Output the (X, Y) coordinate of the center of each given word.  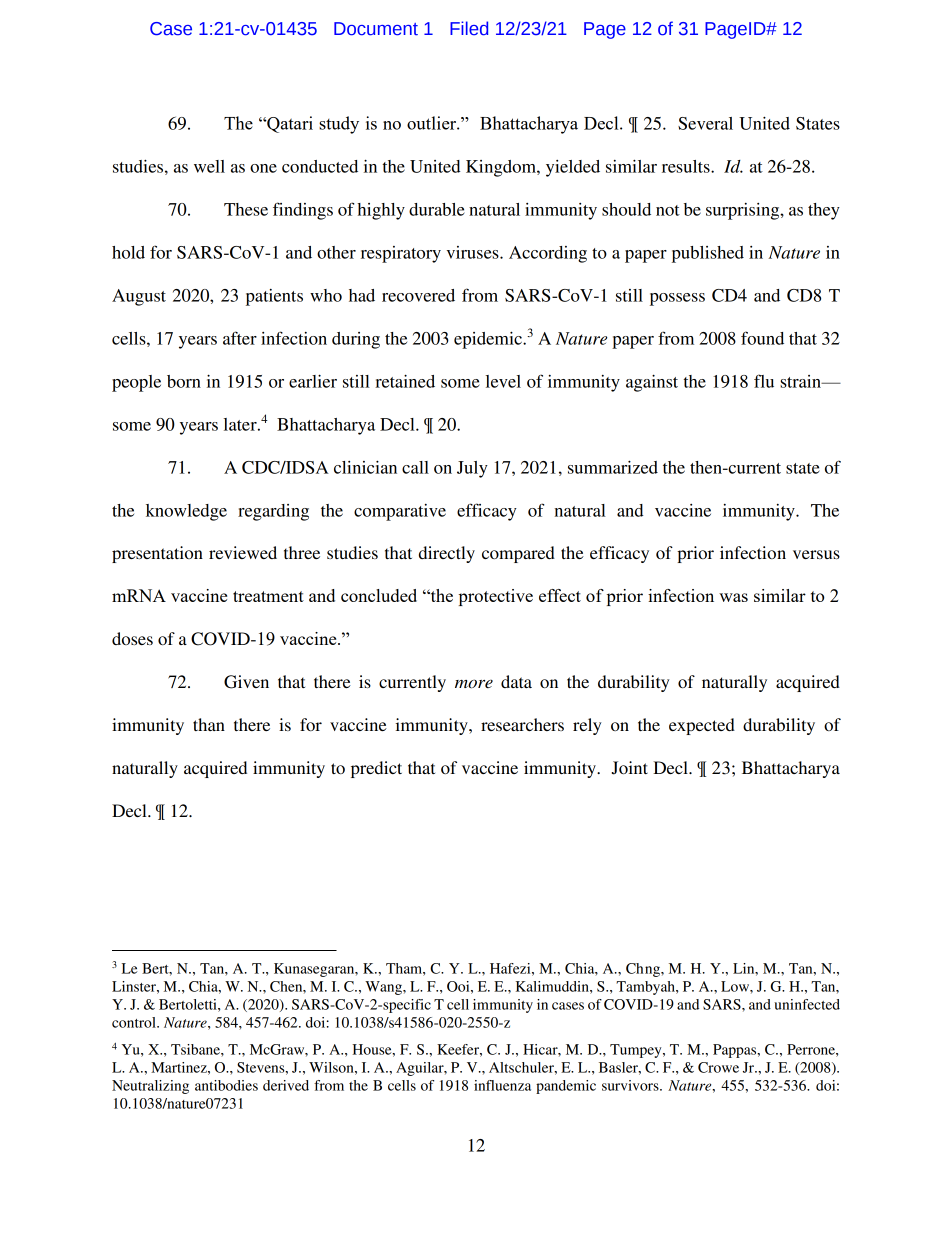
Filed (469, 28)
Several (705, 123)
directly (447, 554)
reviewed (243, 552)
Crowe (718, 1067)
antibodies (226, 1085)
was (733, 597)
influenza (502, 1085)
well (209, 166)
